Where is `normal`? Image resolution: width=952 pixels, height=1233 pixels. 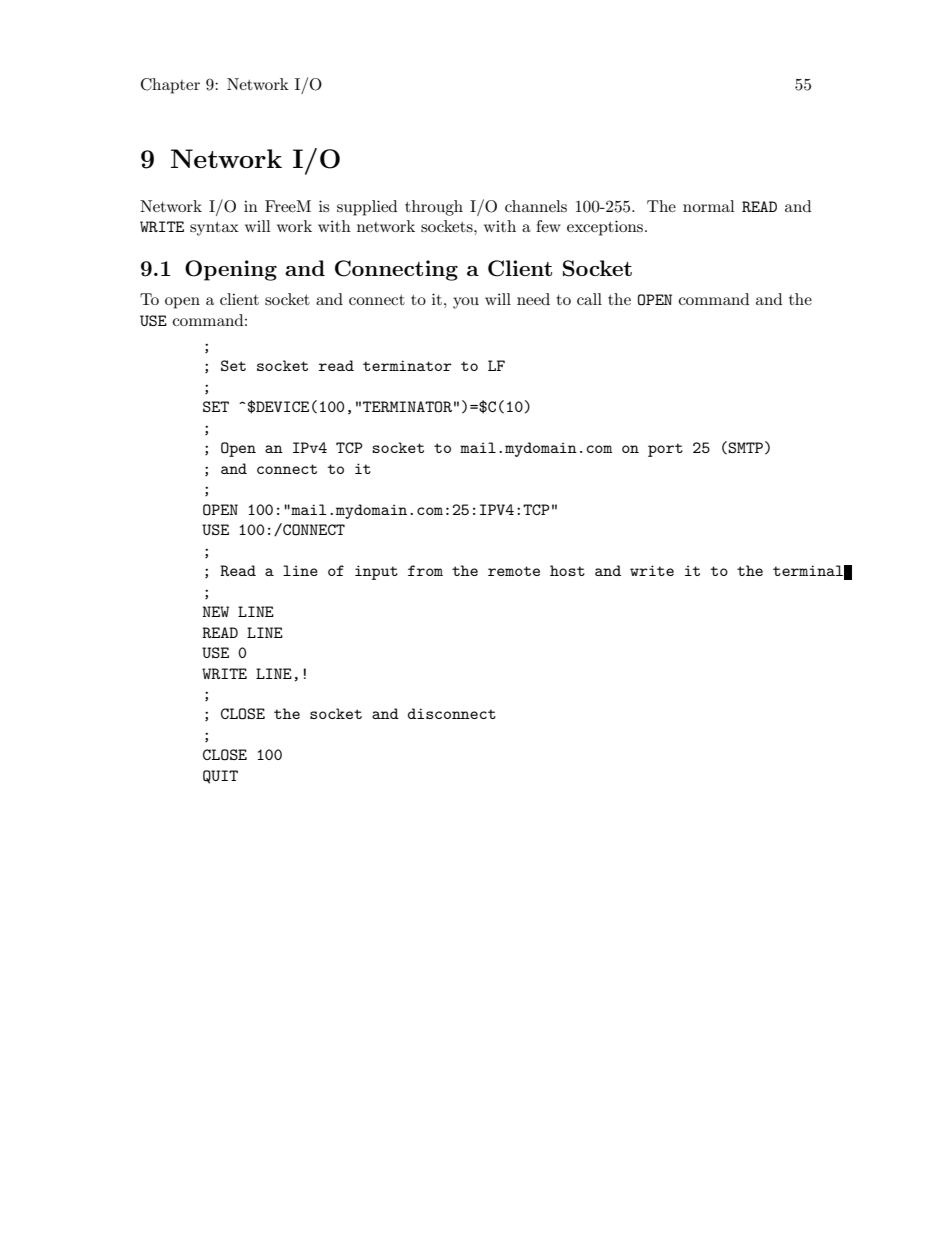 normal is located at coordinates (709, 206).
